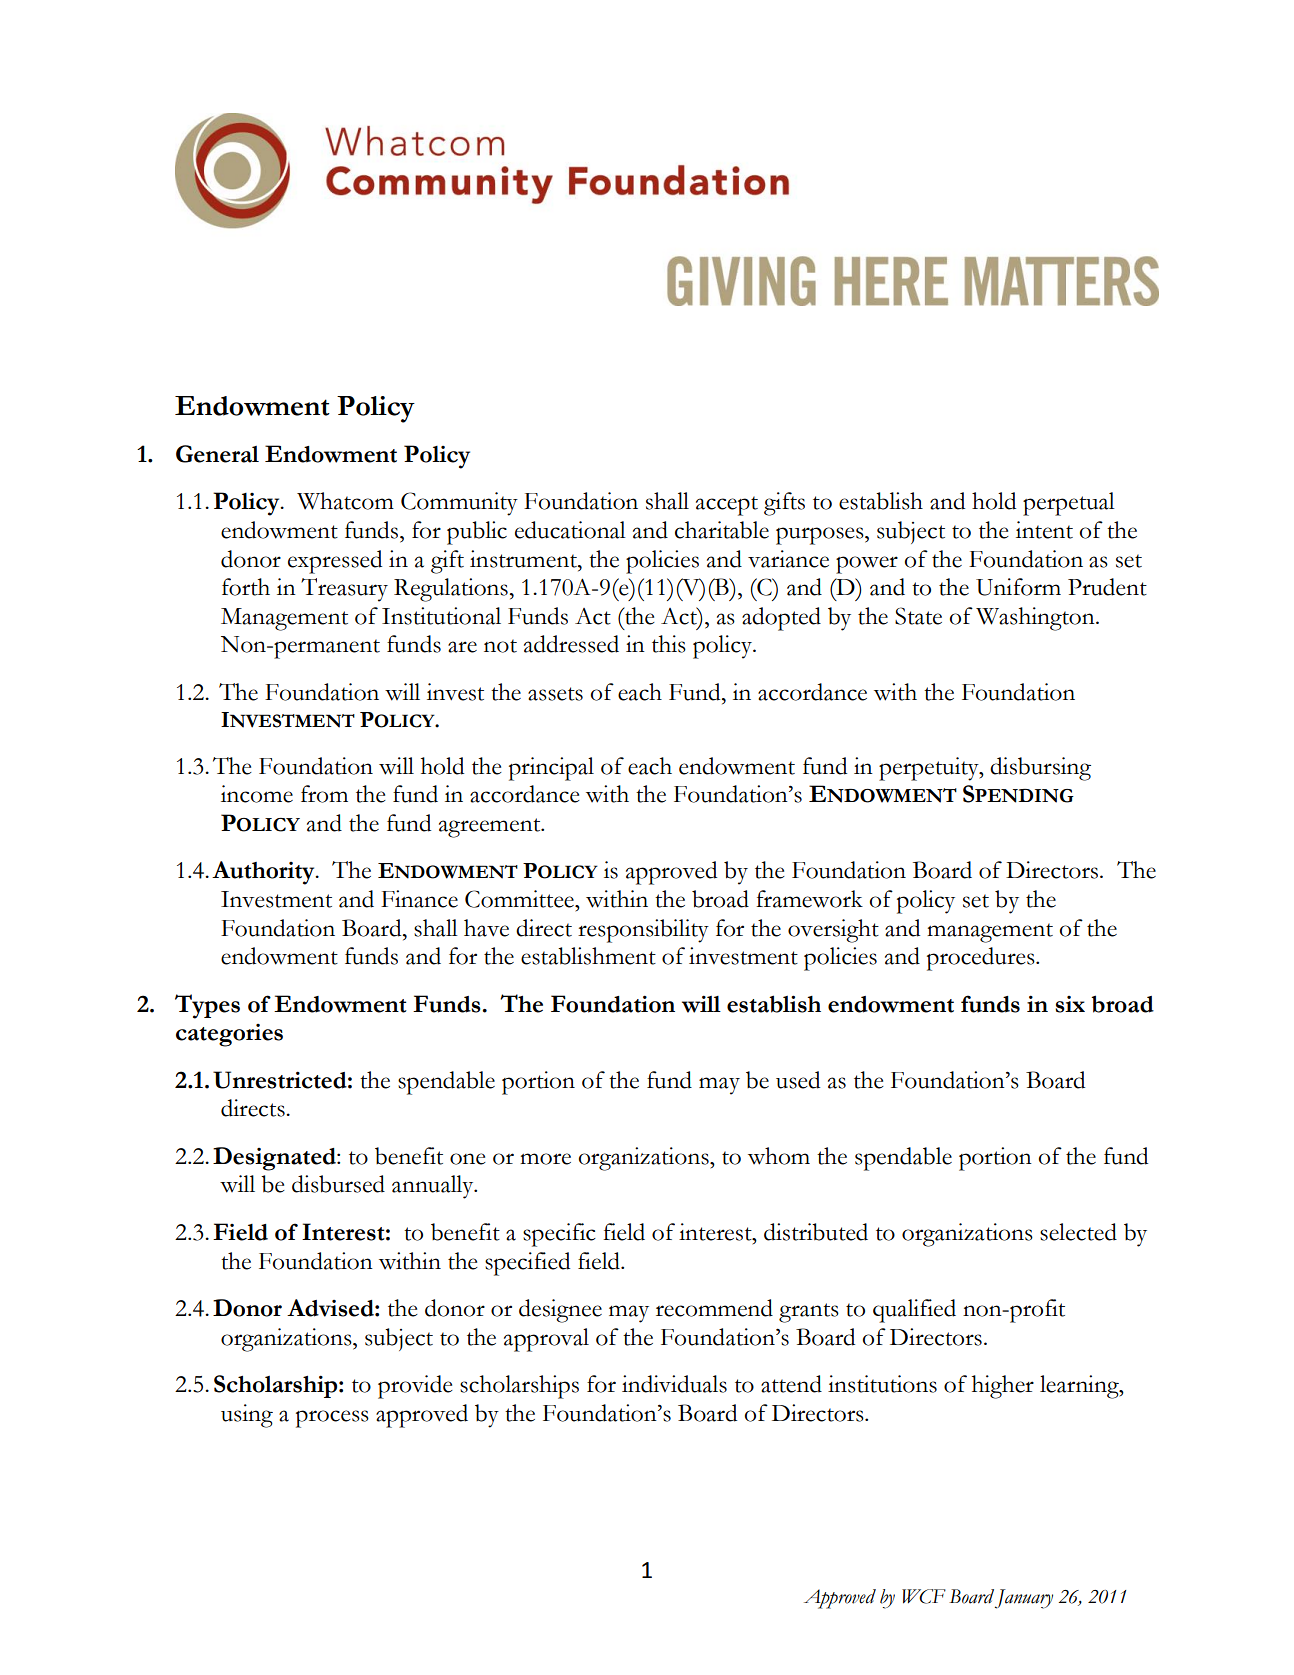 The width and height of the screenshot is (1294, 1675). Describe the element at coordinates (551, 769) in the screenshot. I see `principal` at that location.
